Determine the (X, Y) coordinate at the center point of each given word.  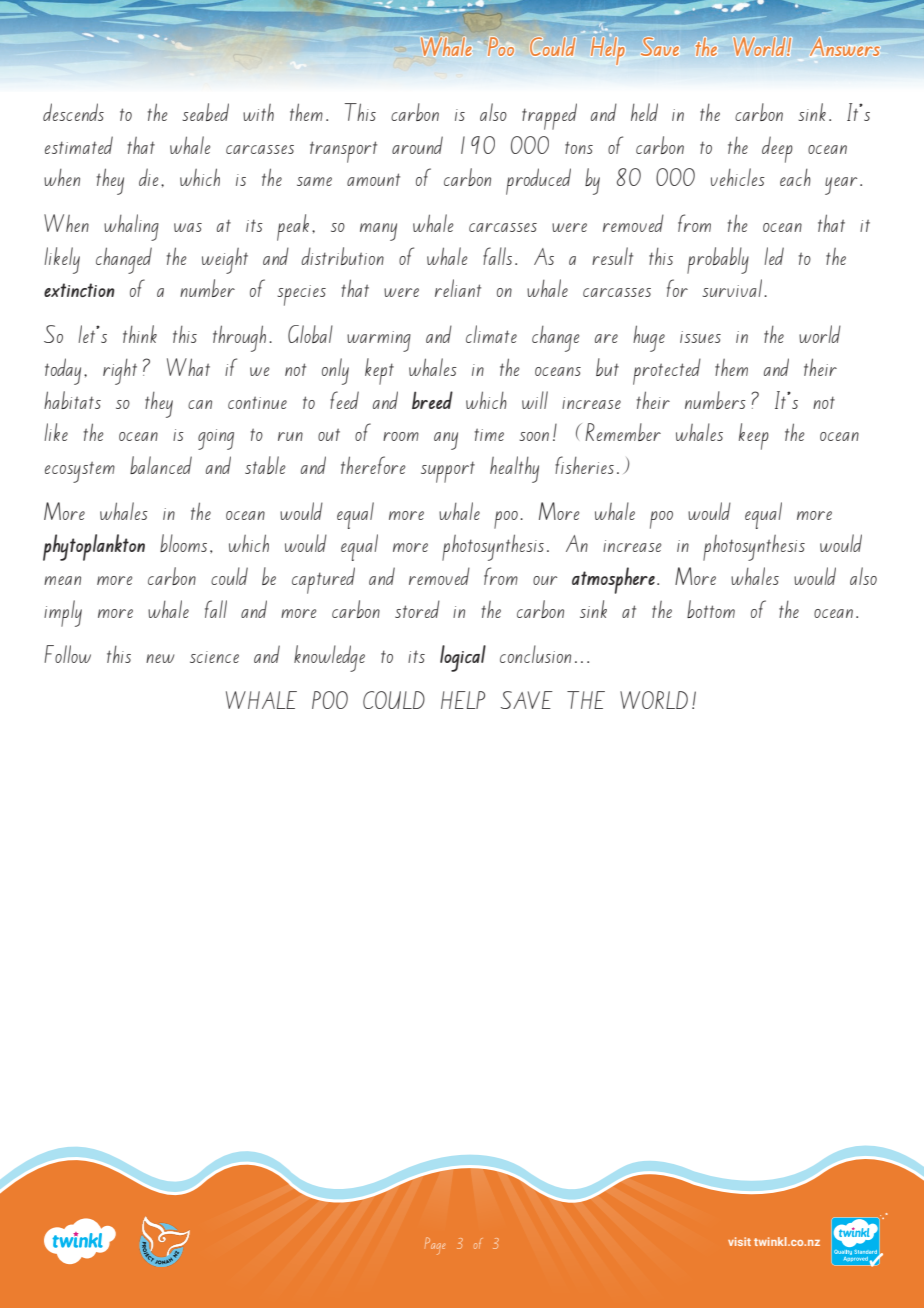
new (160, 658)
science (214, 657)
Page (435, 1246)
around (417, 145)
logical (463, 658)
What (188, 367)
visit (739, 1241)
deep (777, 149)
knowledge (329, 658)
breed (432, 400)
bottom (711, 609)
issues (700, 337)
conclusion (535, 654)
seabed (206, 112)
